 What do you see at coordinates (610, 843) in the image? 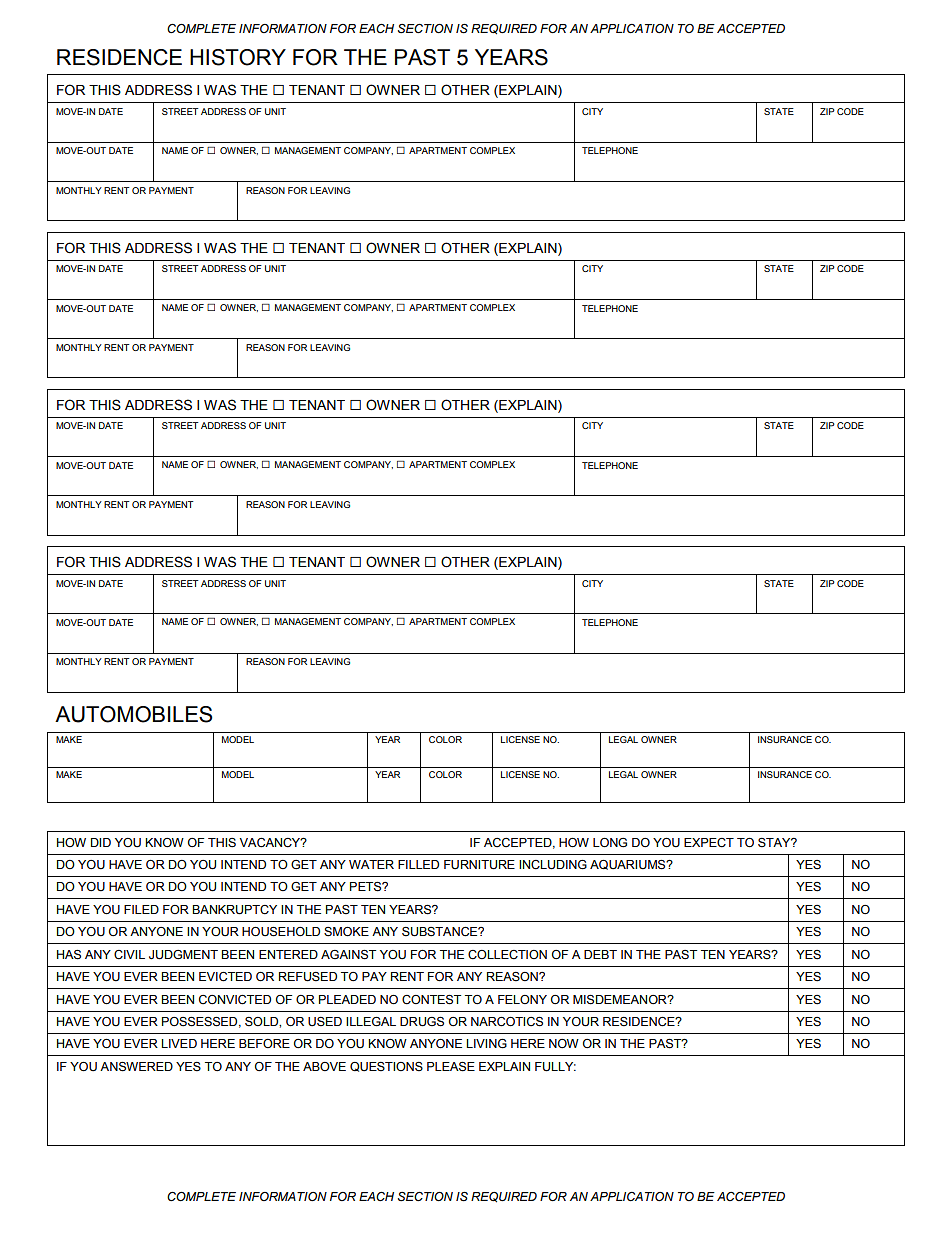
I see `LONG` at bounding box center [610, 843].
